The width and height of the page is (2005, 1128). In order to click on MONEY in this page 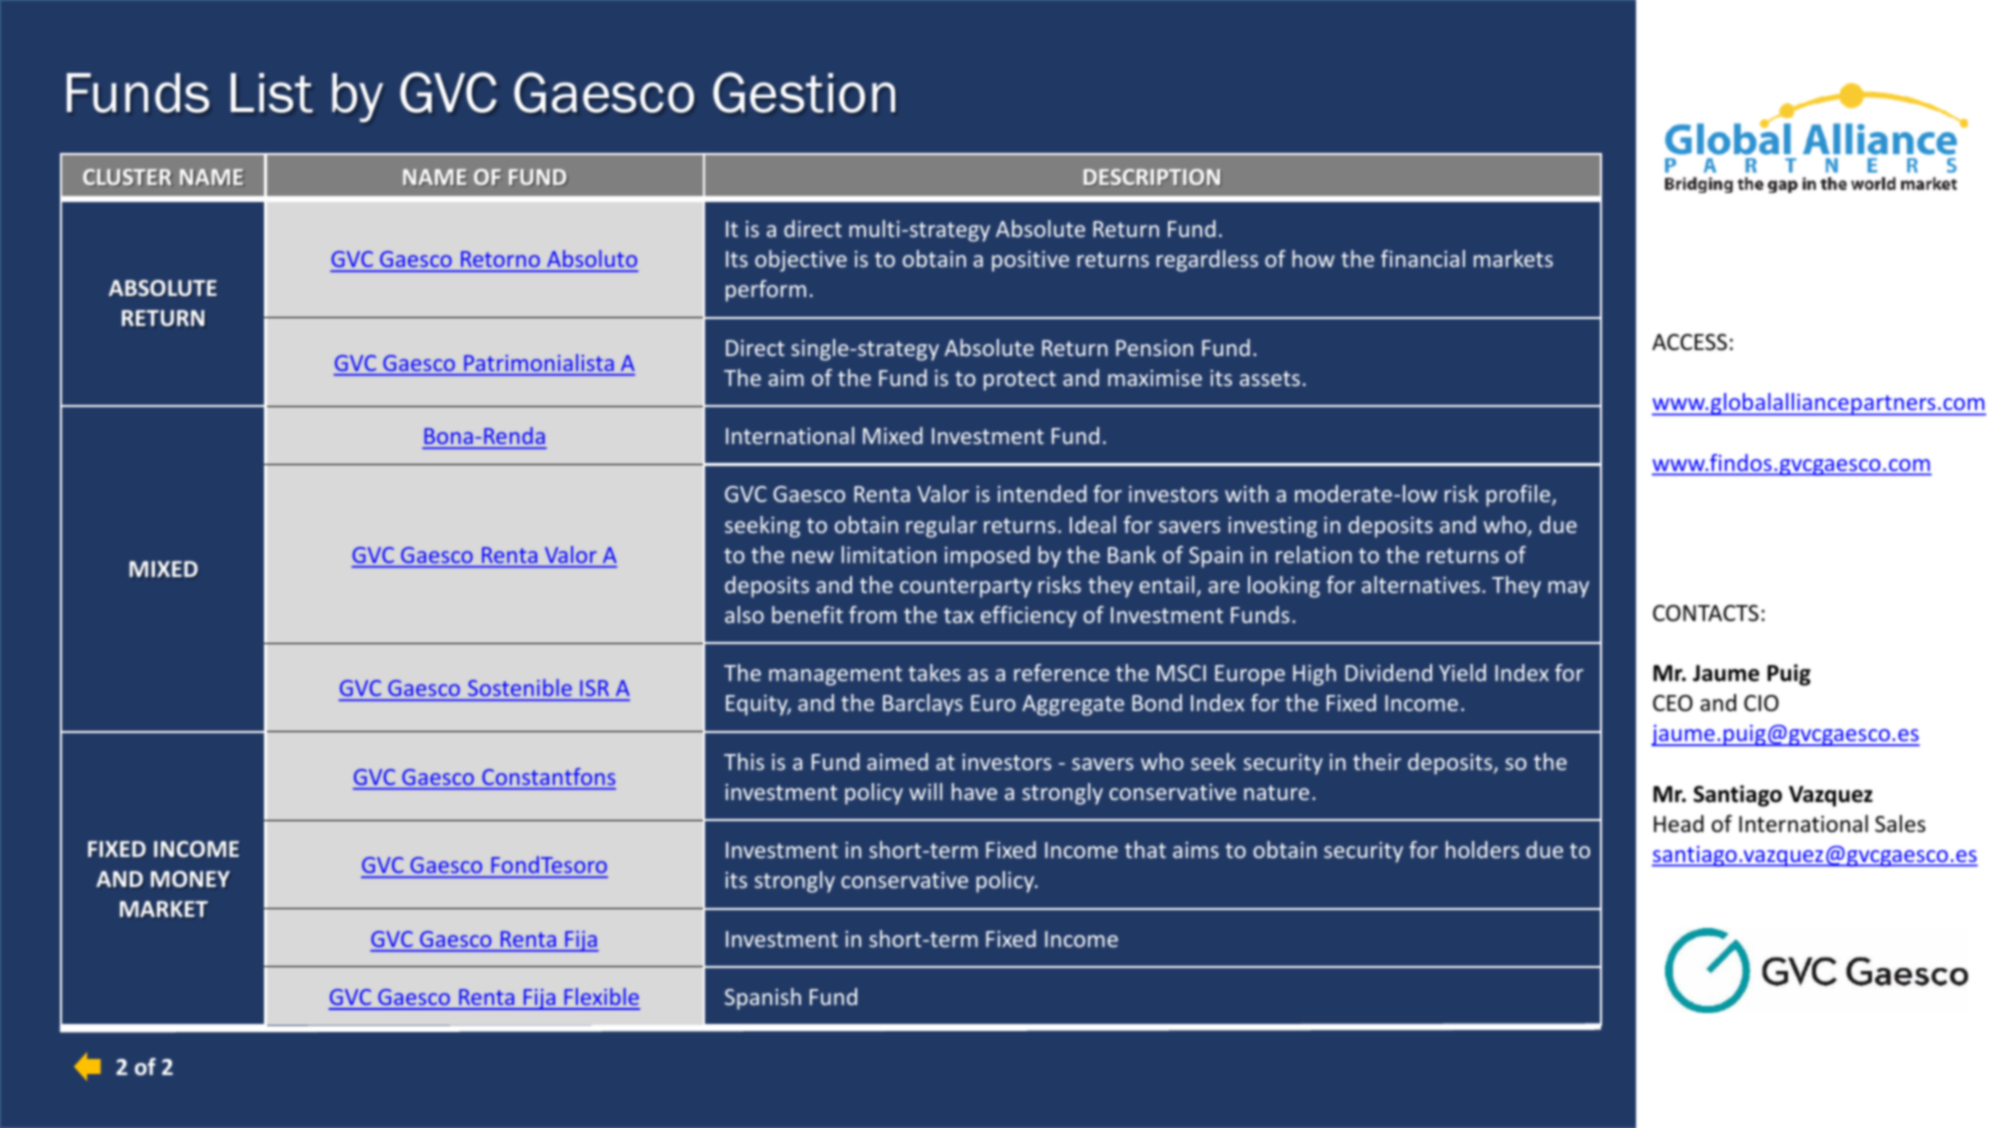, I will do `click(190, 879)`.
